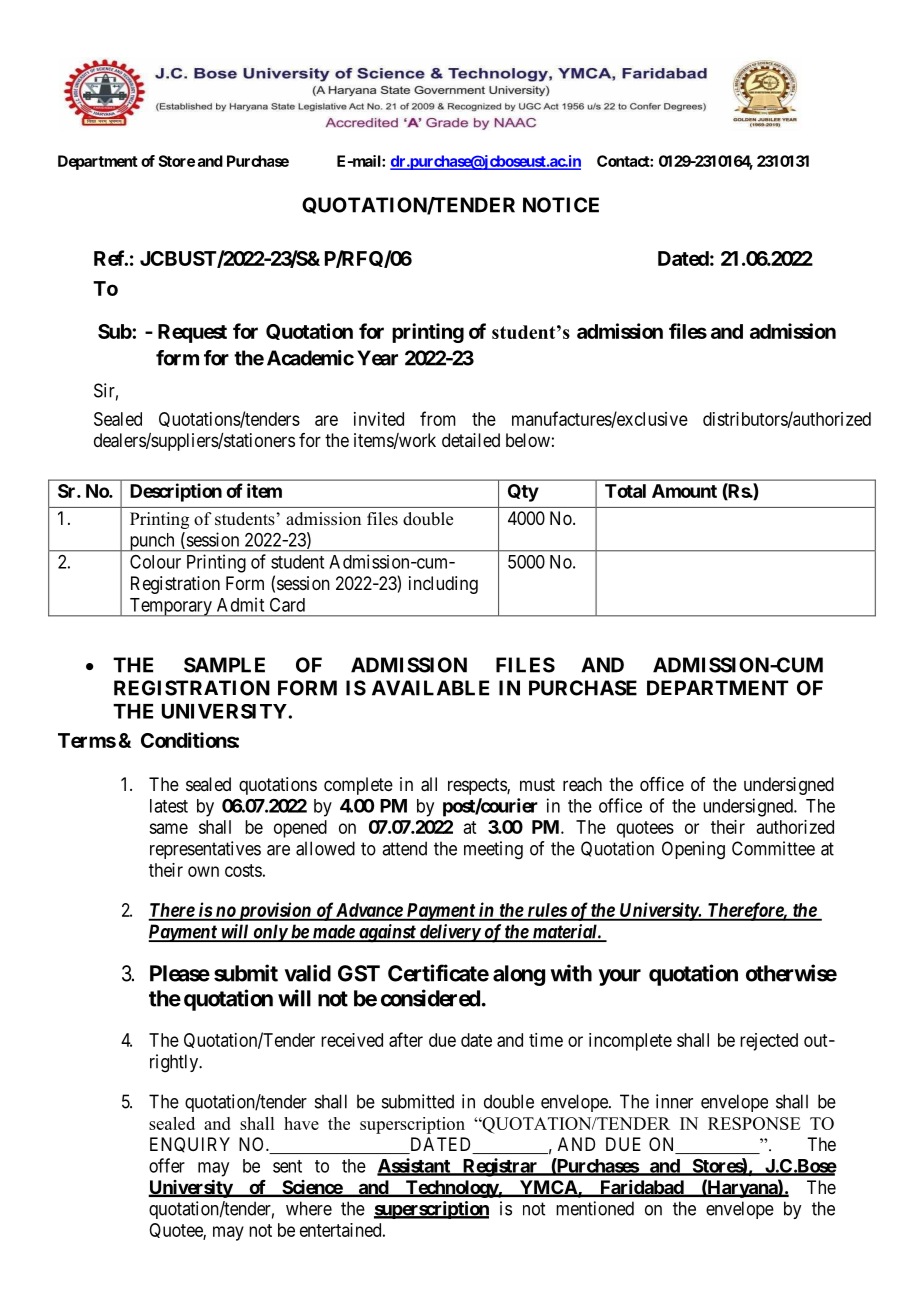 The width and height of the document is (924, 1307). Describe the element at coordinates (519, 975) in the document. I see `along` at that location.
